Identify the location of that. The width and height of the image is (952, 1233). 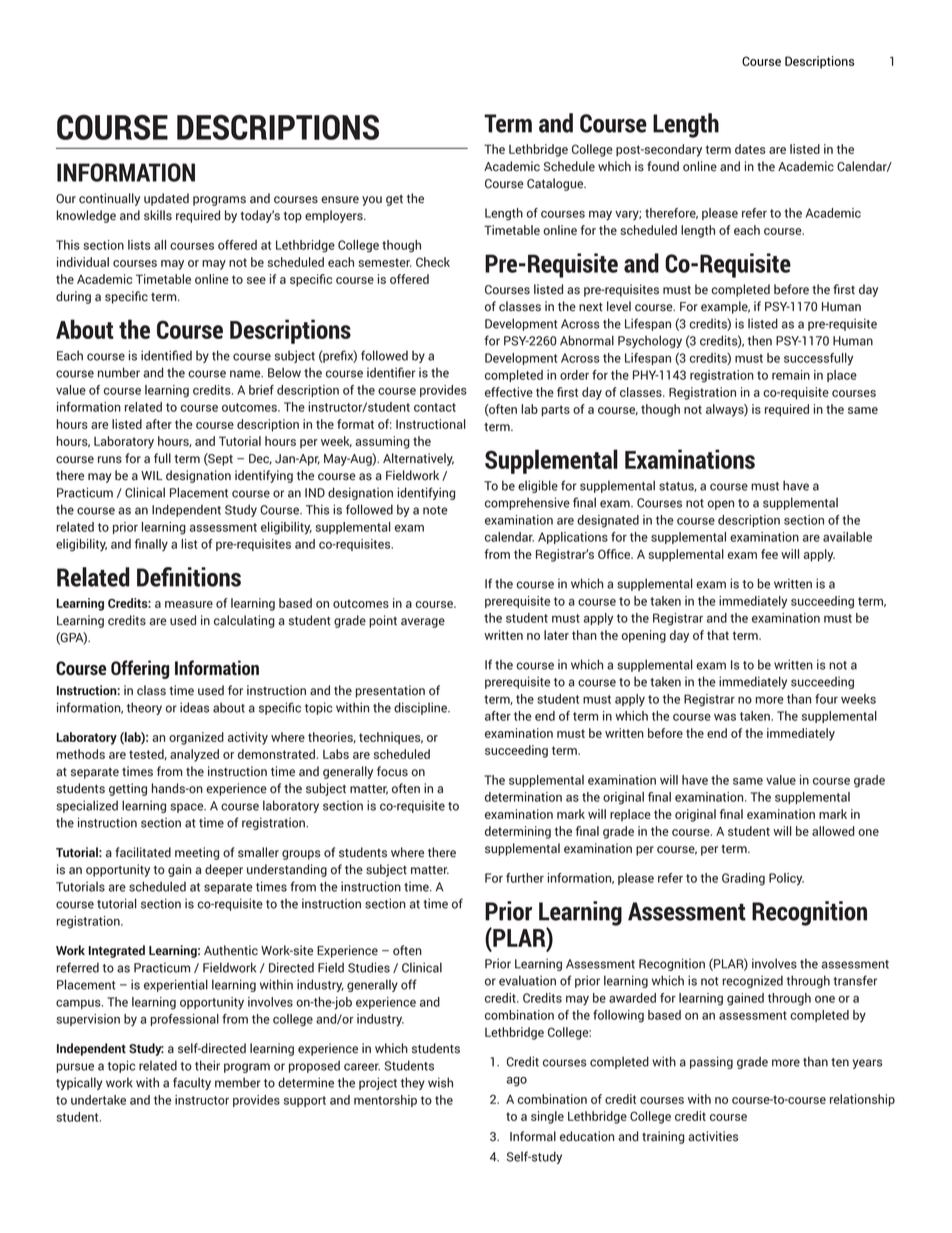
(718, 635).
